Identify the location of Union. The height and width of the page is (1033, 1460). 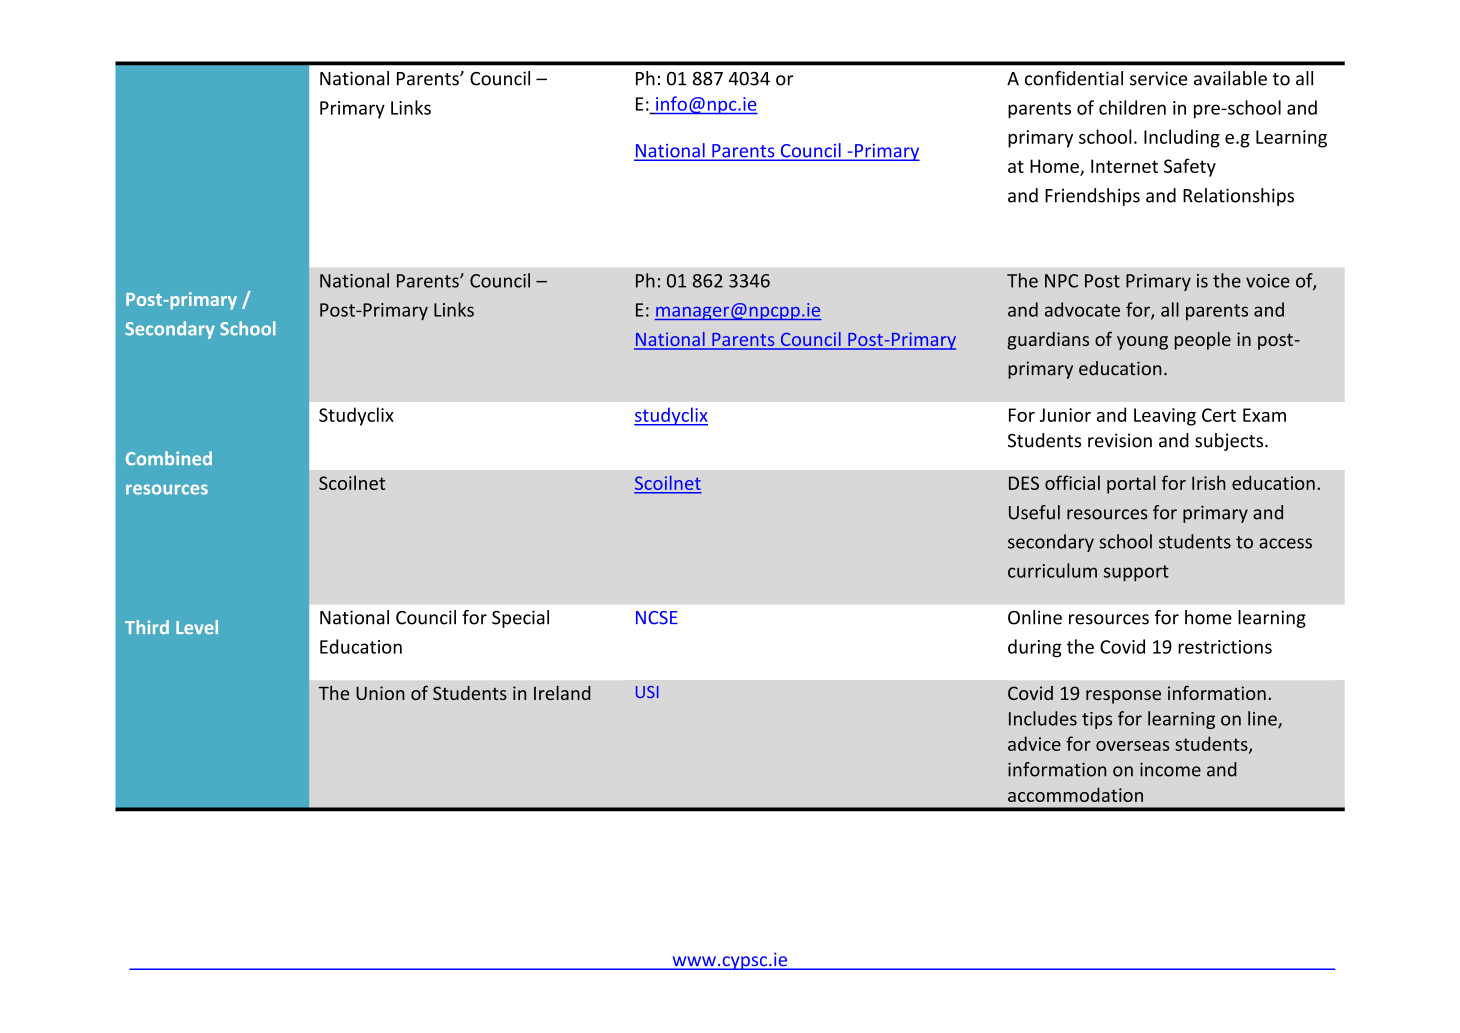
(380, 693).
